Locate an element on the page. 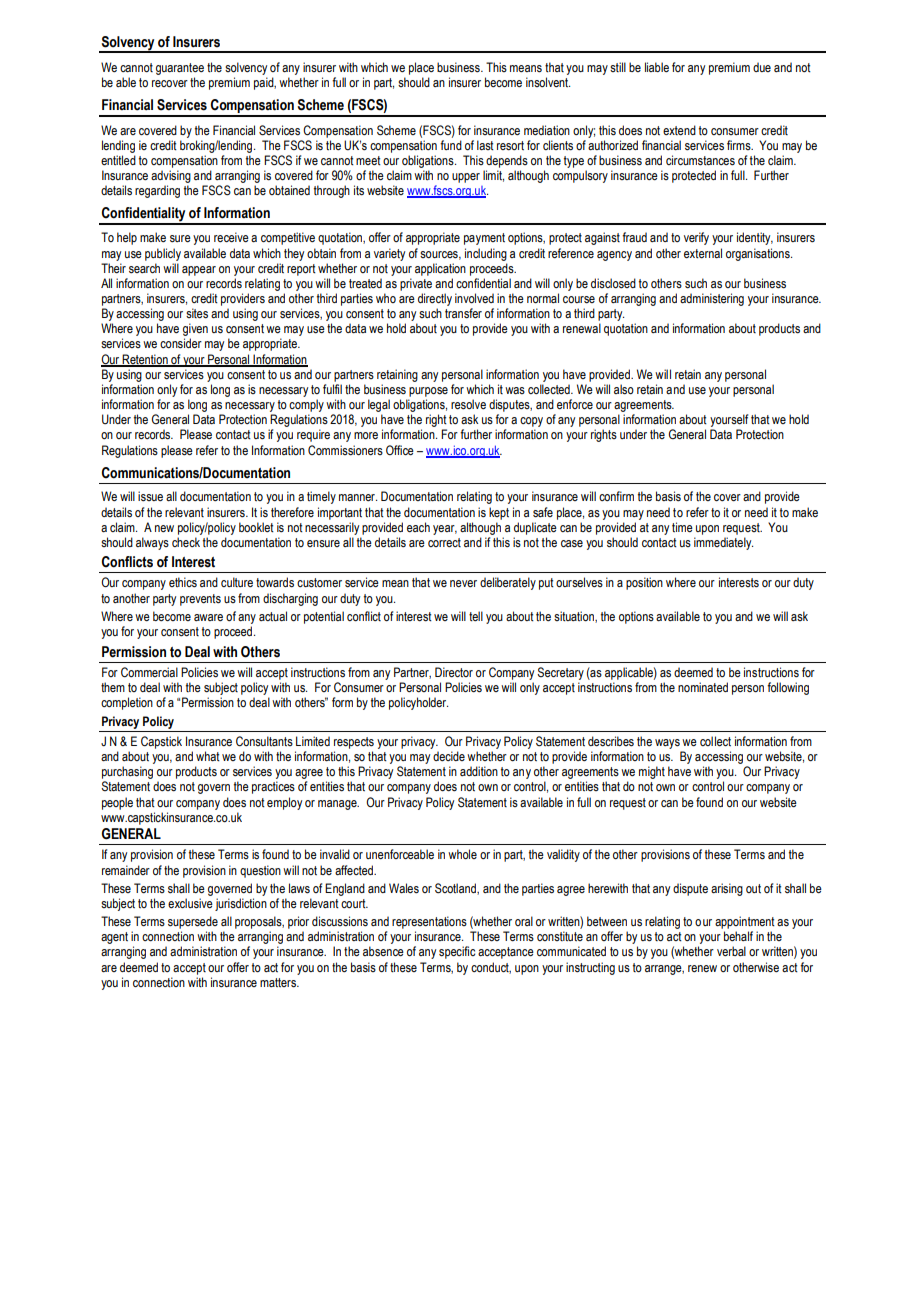 This page has width=924, height=1308. specific is located at coordinates (457, 952).
